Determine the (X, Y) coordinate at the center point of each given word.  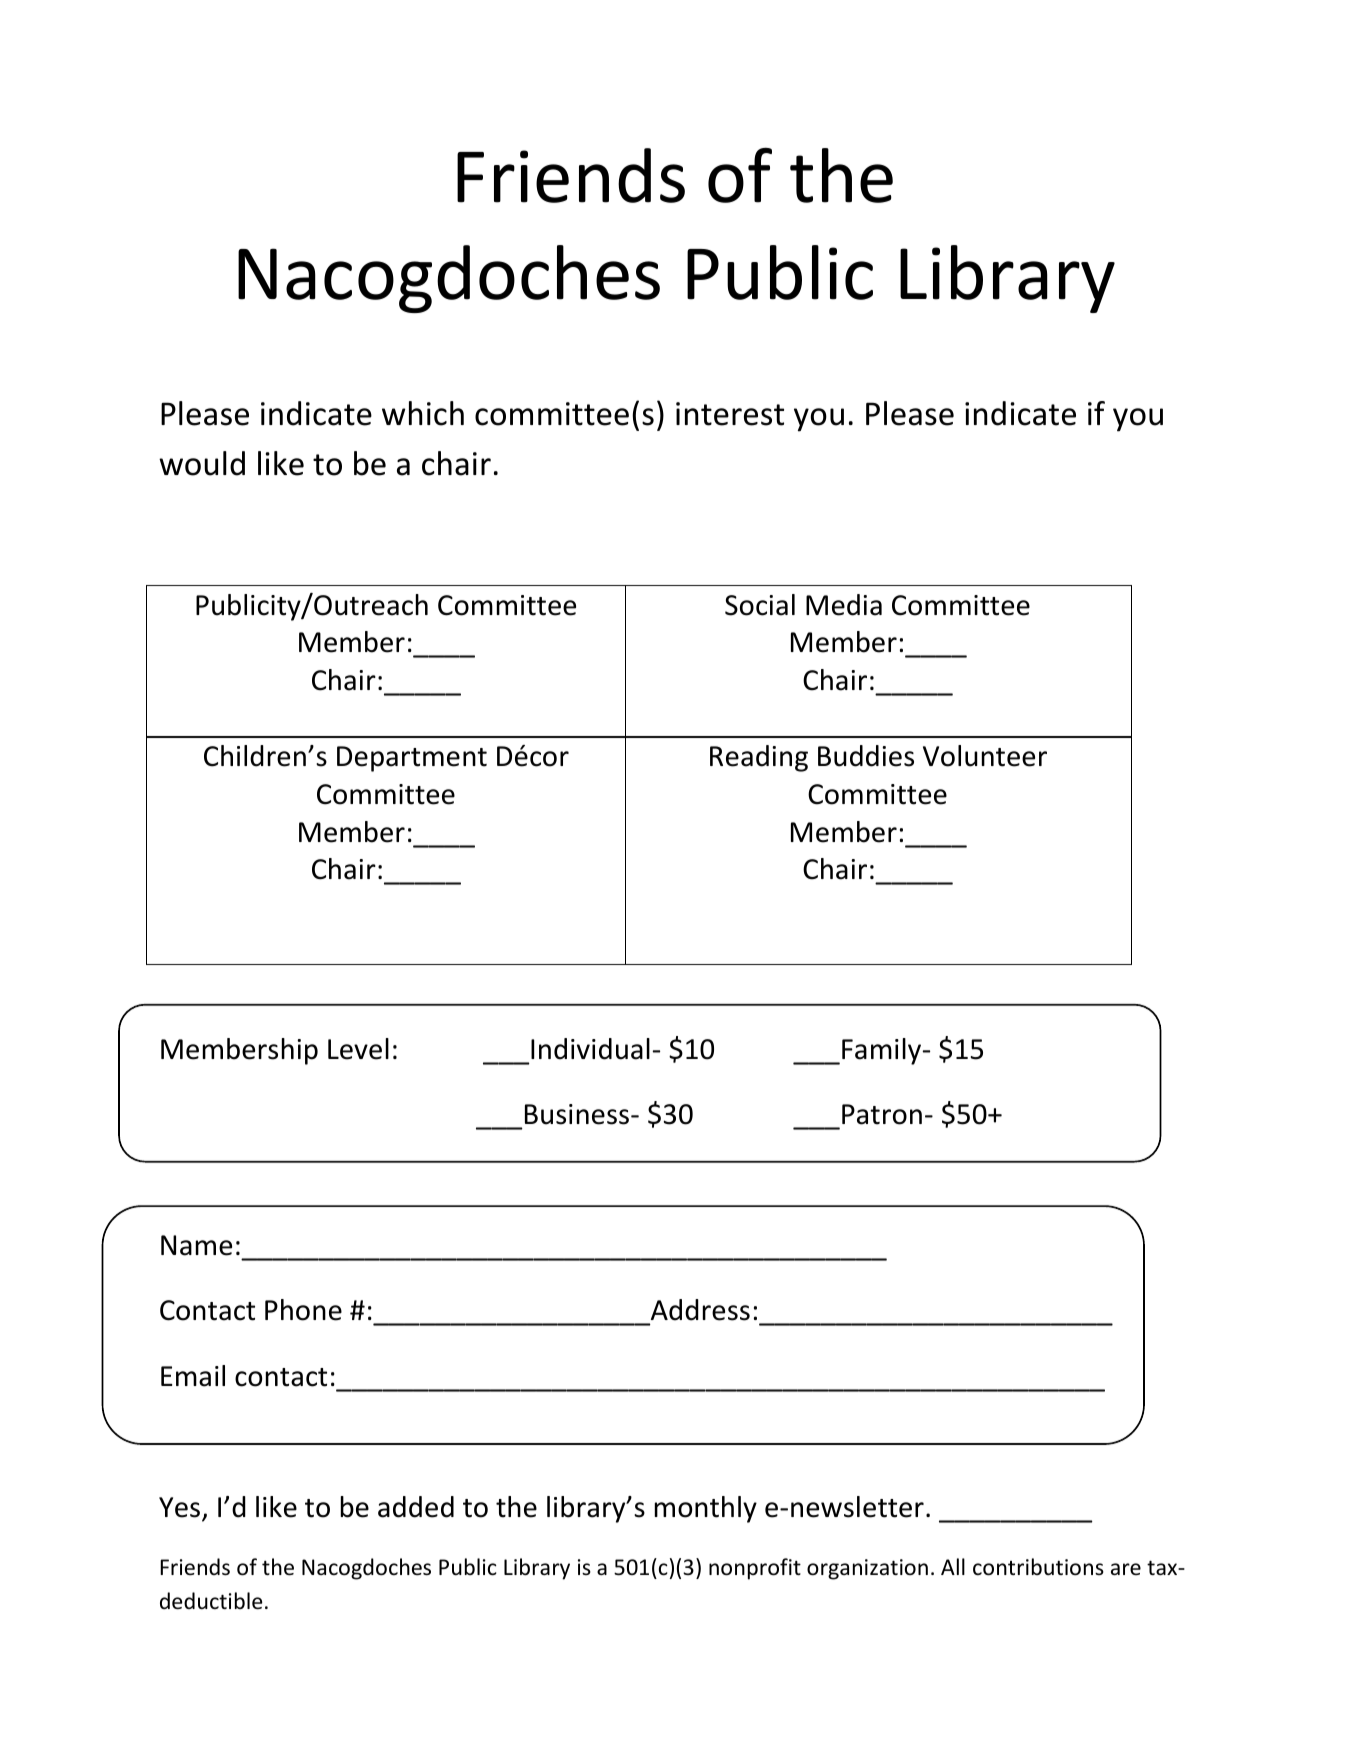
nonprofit (755, 1569)
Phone (303, 1310)
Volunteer (985, 756)
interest (730, 414)
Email (193, 1376)
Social (760, 605)
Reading (759, 758)
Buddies (866, 756)
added (416, 1507)
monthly (706, 1509)
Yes (181, 1508)
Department (412, 759)
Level (358, 1049)
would (202, 463)
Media (844, 605)
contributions (1038, 1567)
